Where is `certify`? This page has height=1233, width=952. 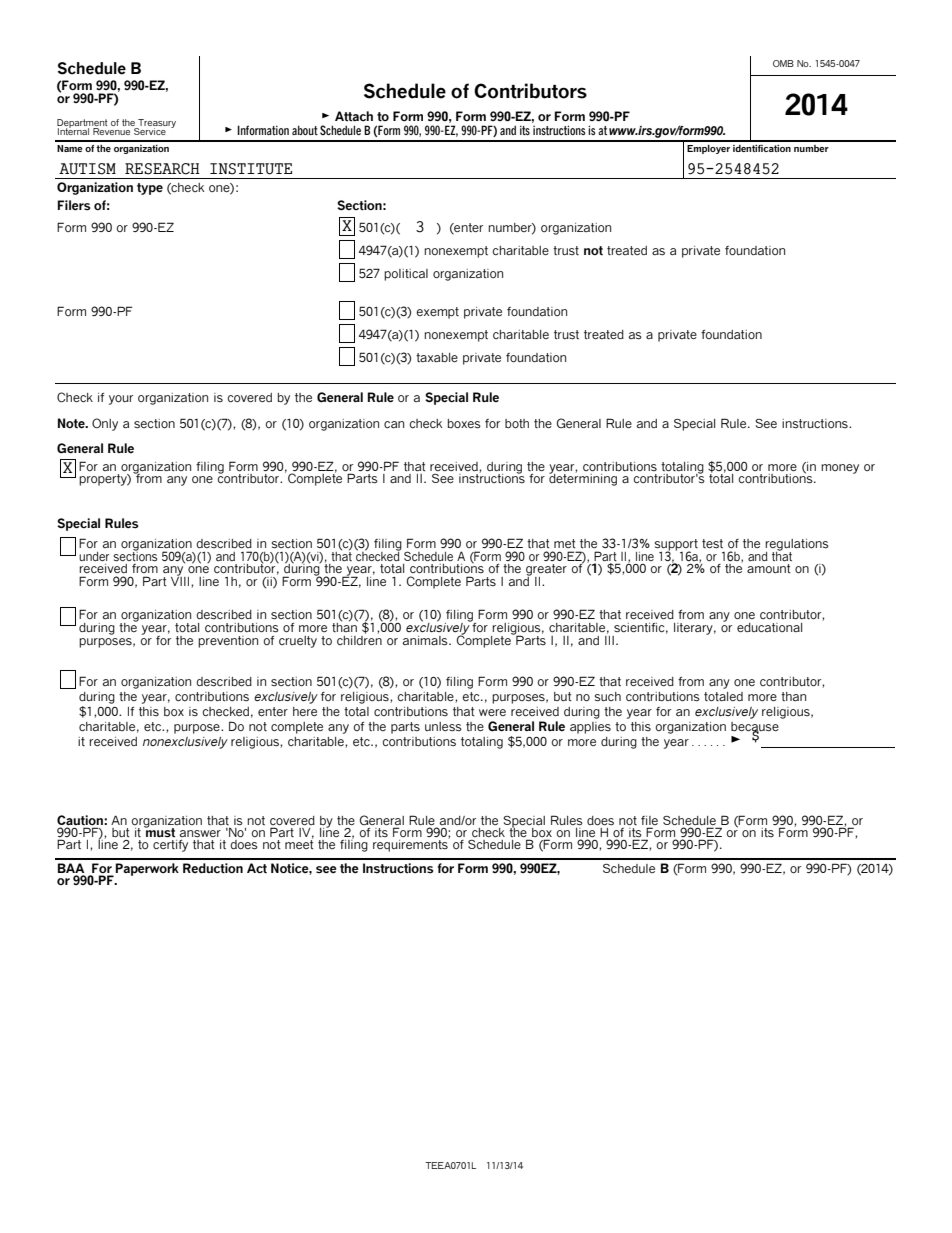
certify is located at coordinates (170, 846).
